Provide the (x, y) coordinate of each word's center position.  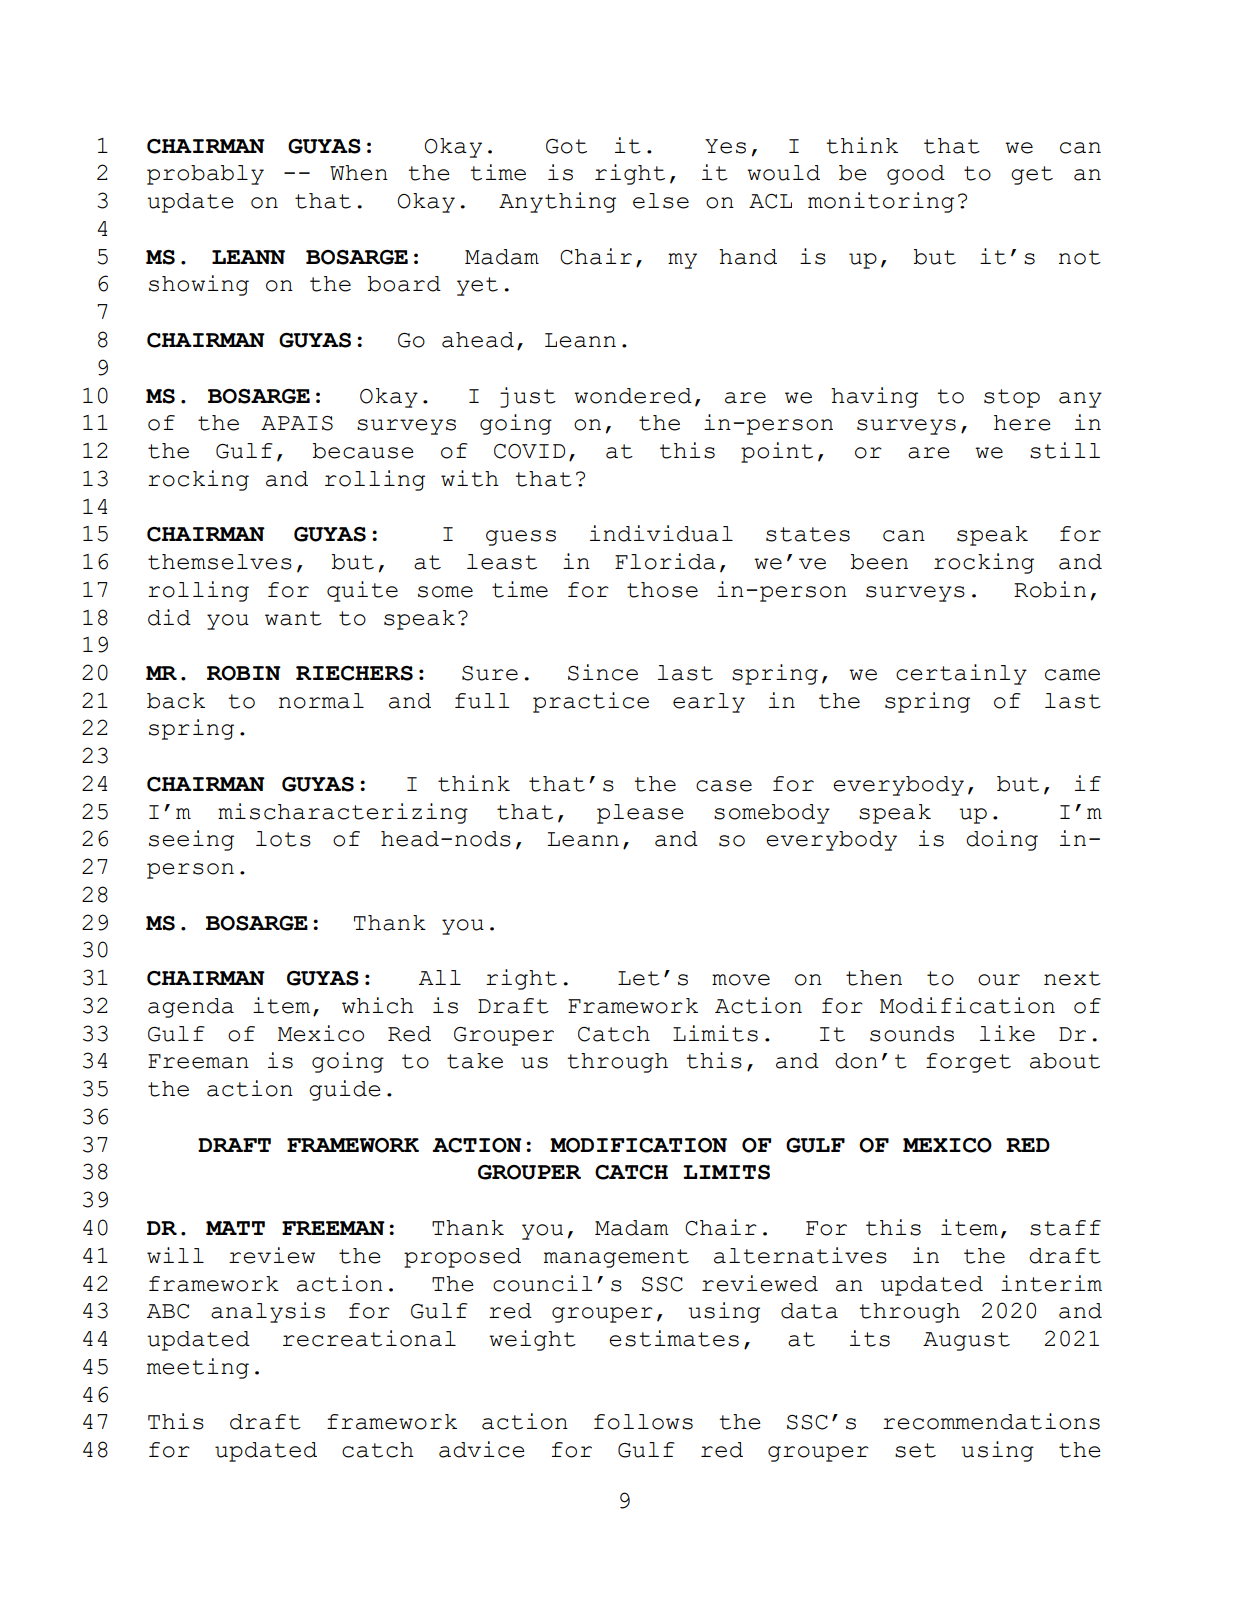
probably (205, 175)
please (640, 814)
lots (283, 839)
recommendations (991, 1421)
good (916, 175)
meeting (198, 1368)
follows (643, 1422)
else (661, 201)
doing (1002, 840)
